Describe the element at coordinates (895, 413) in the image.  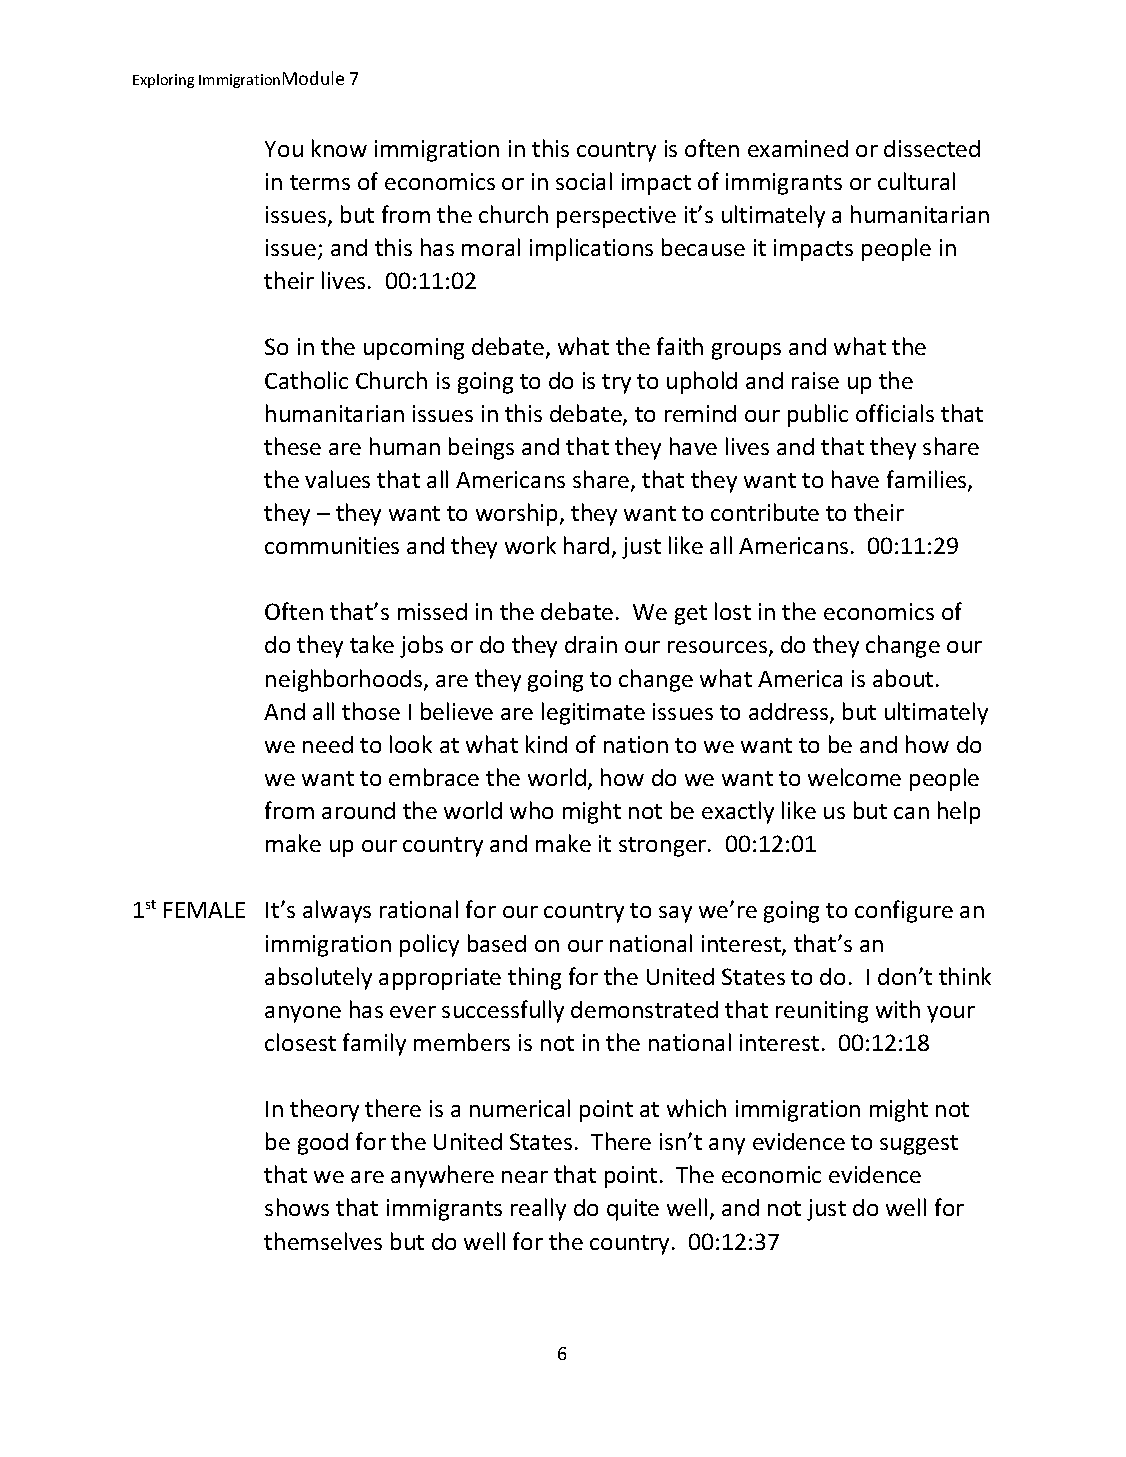
I see `officials` at that location.
